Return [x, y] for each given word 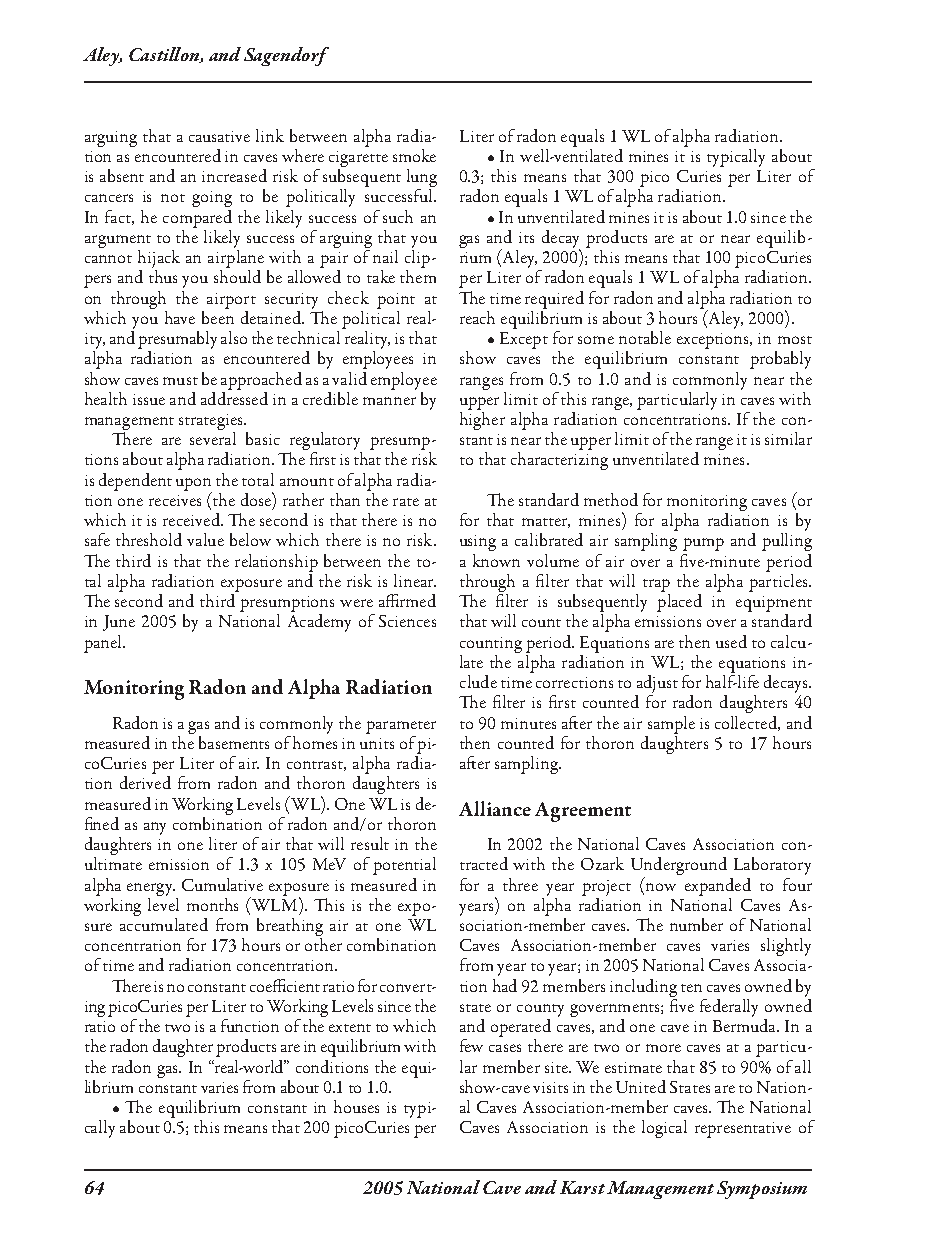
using [478, 543]
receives [175, 500]
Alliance [495, 808]
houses [356, 1106]
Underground [679, 867]
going [212, 199]
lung [422, 179]
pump [703, 544]
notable [645, 337]
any [155, 828]
